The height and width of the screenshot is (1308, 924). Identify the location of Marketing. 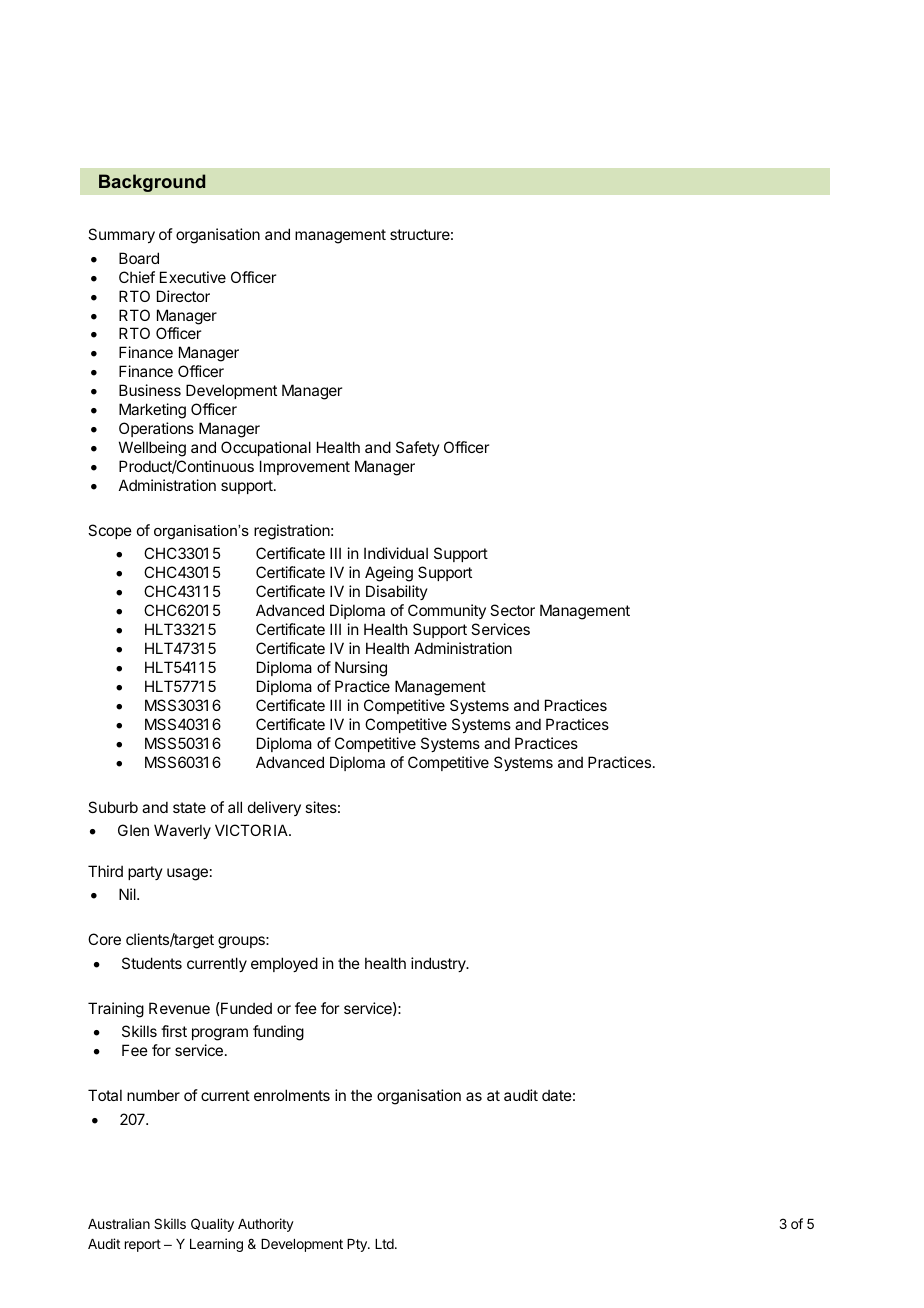
(152, 411).
